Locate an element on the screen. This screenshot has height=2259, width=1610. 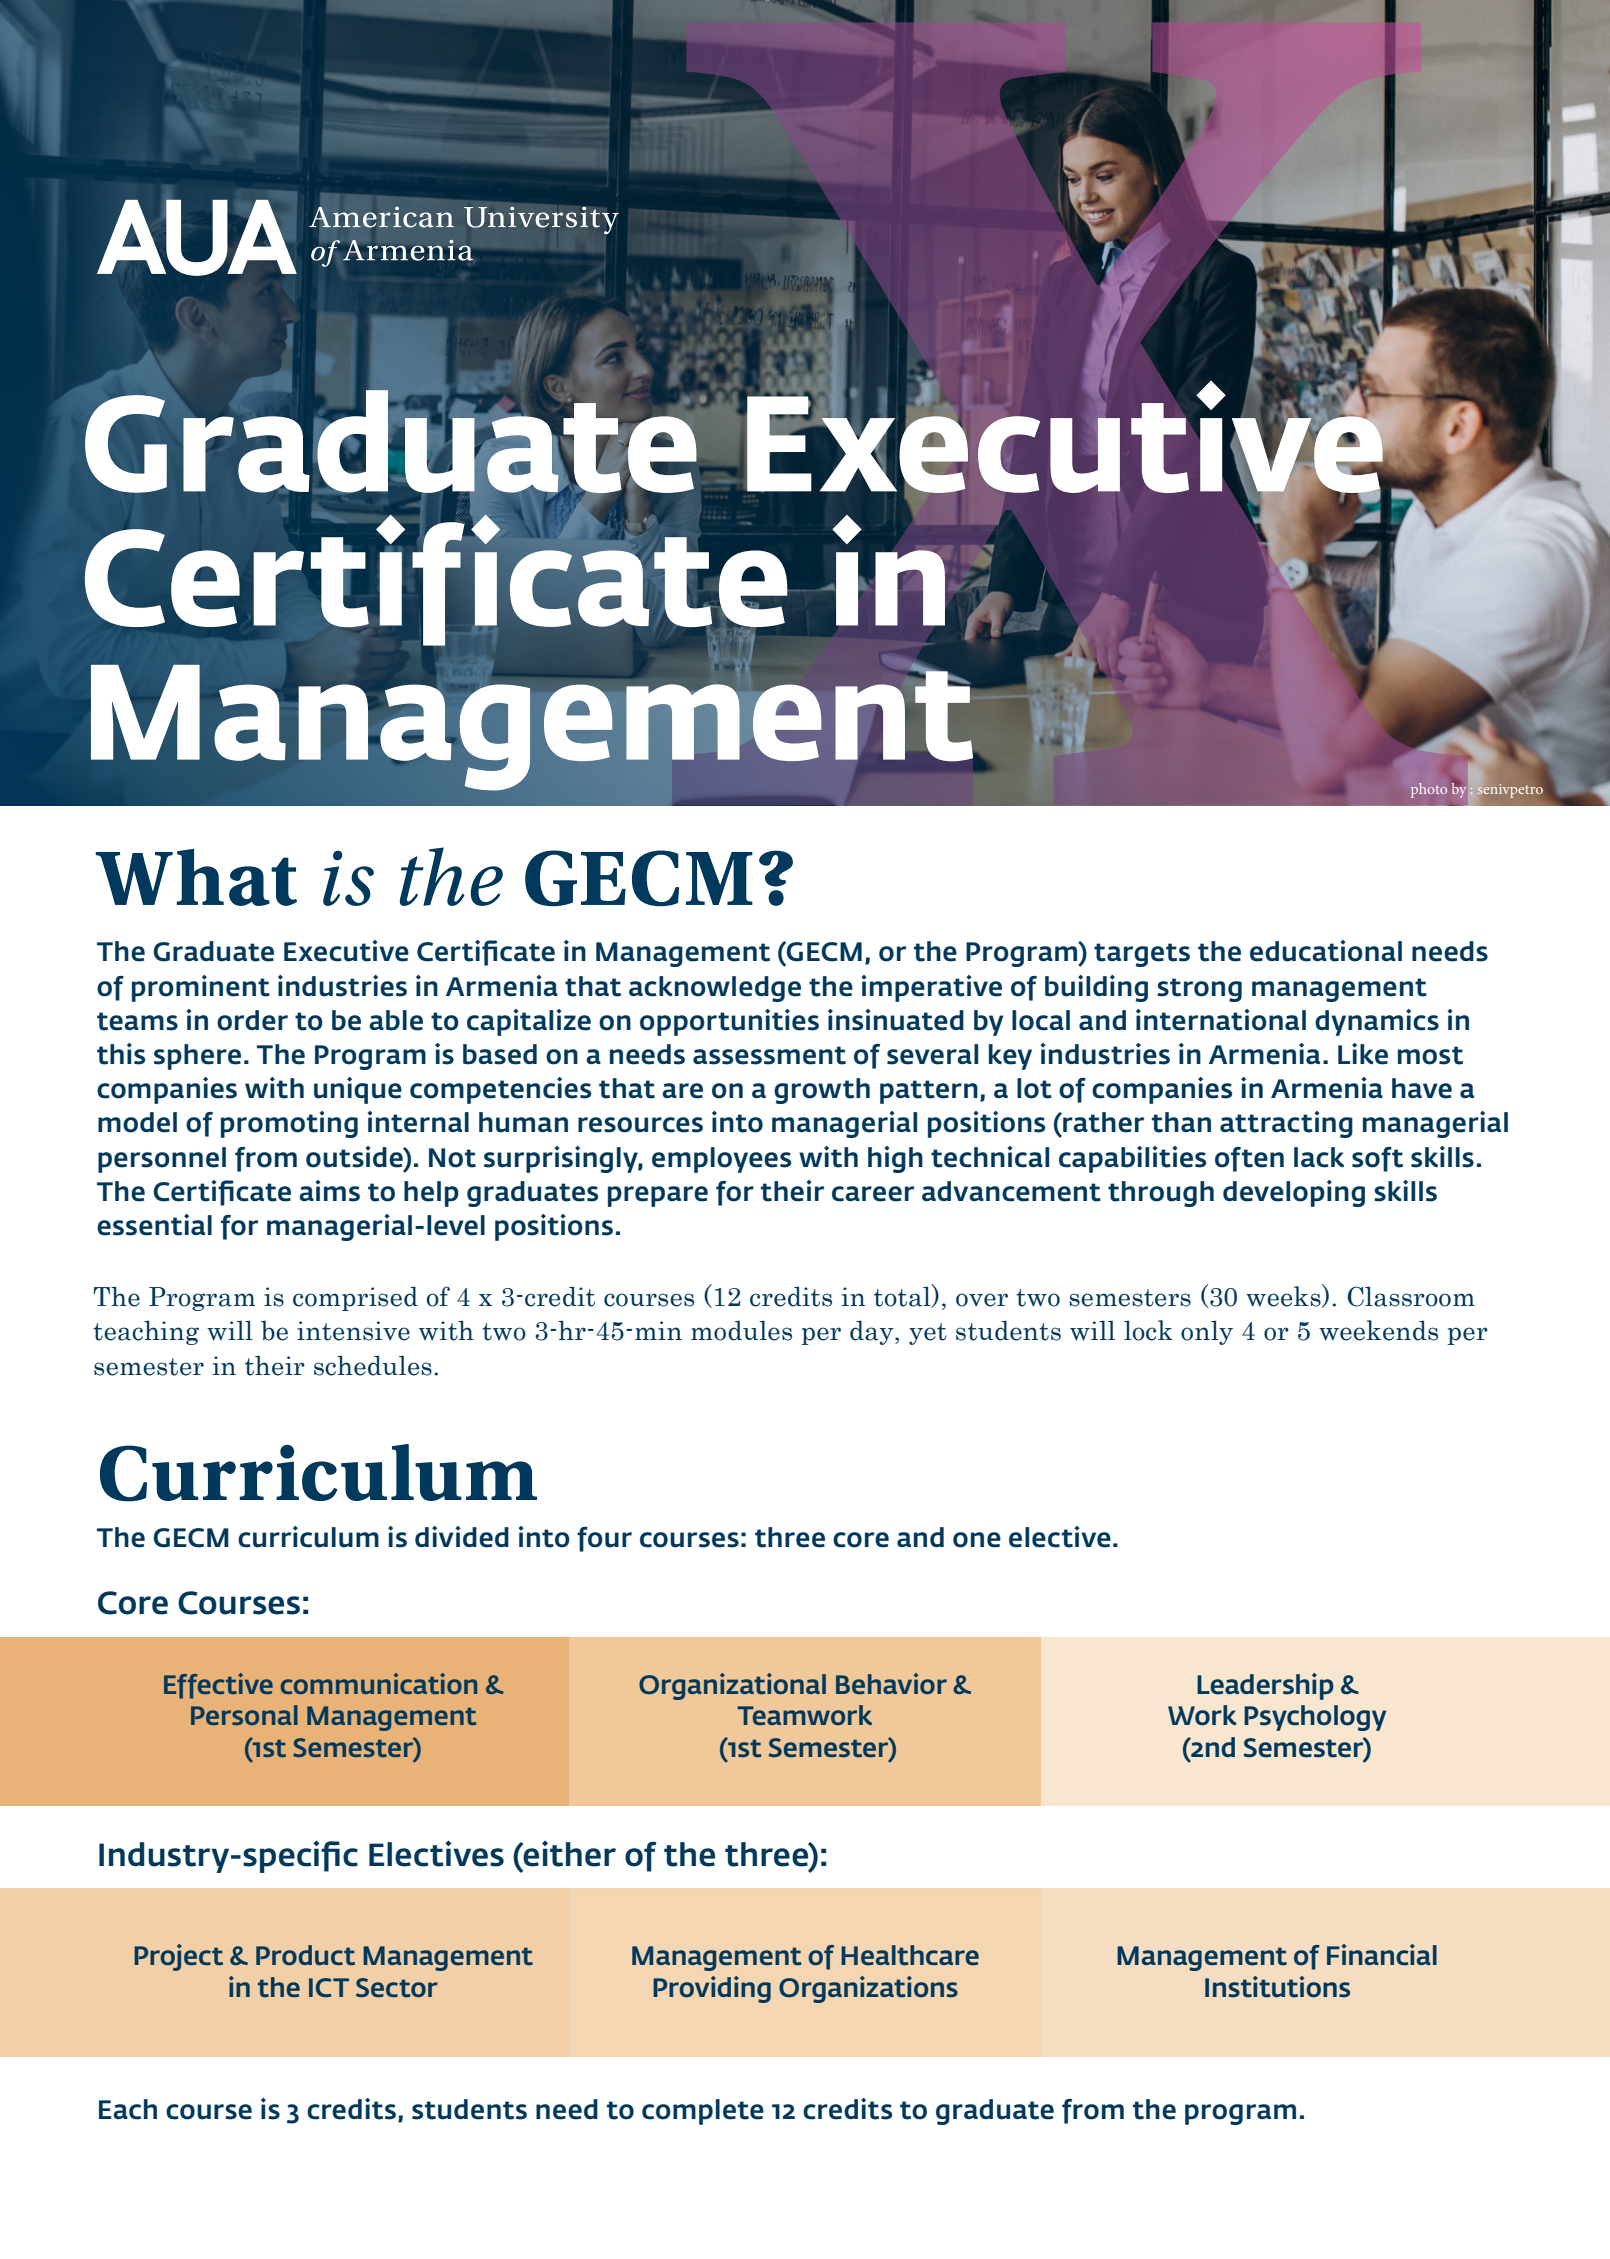
Institutions is located at coordinates (1277, 1987).
